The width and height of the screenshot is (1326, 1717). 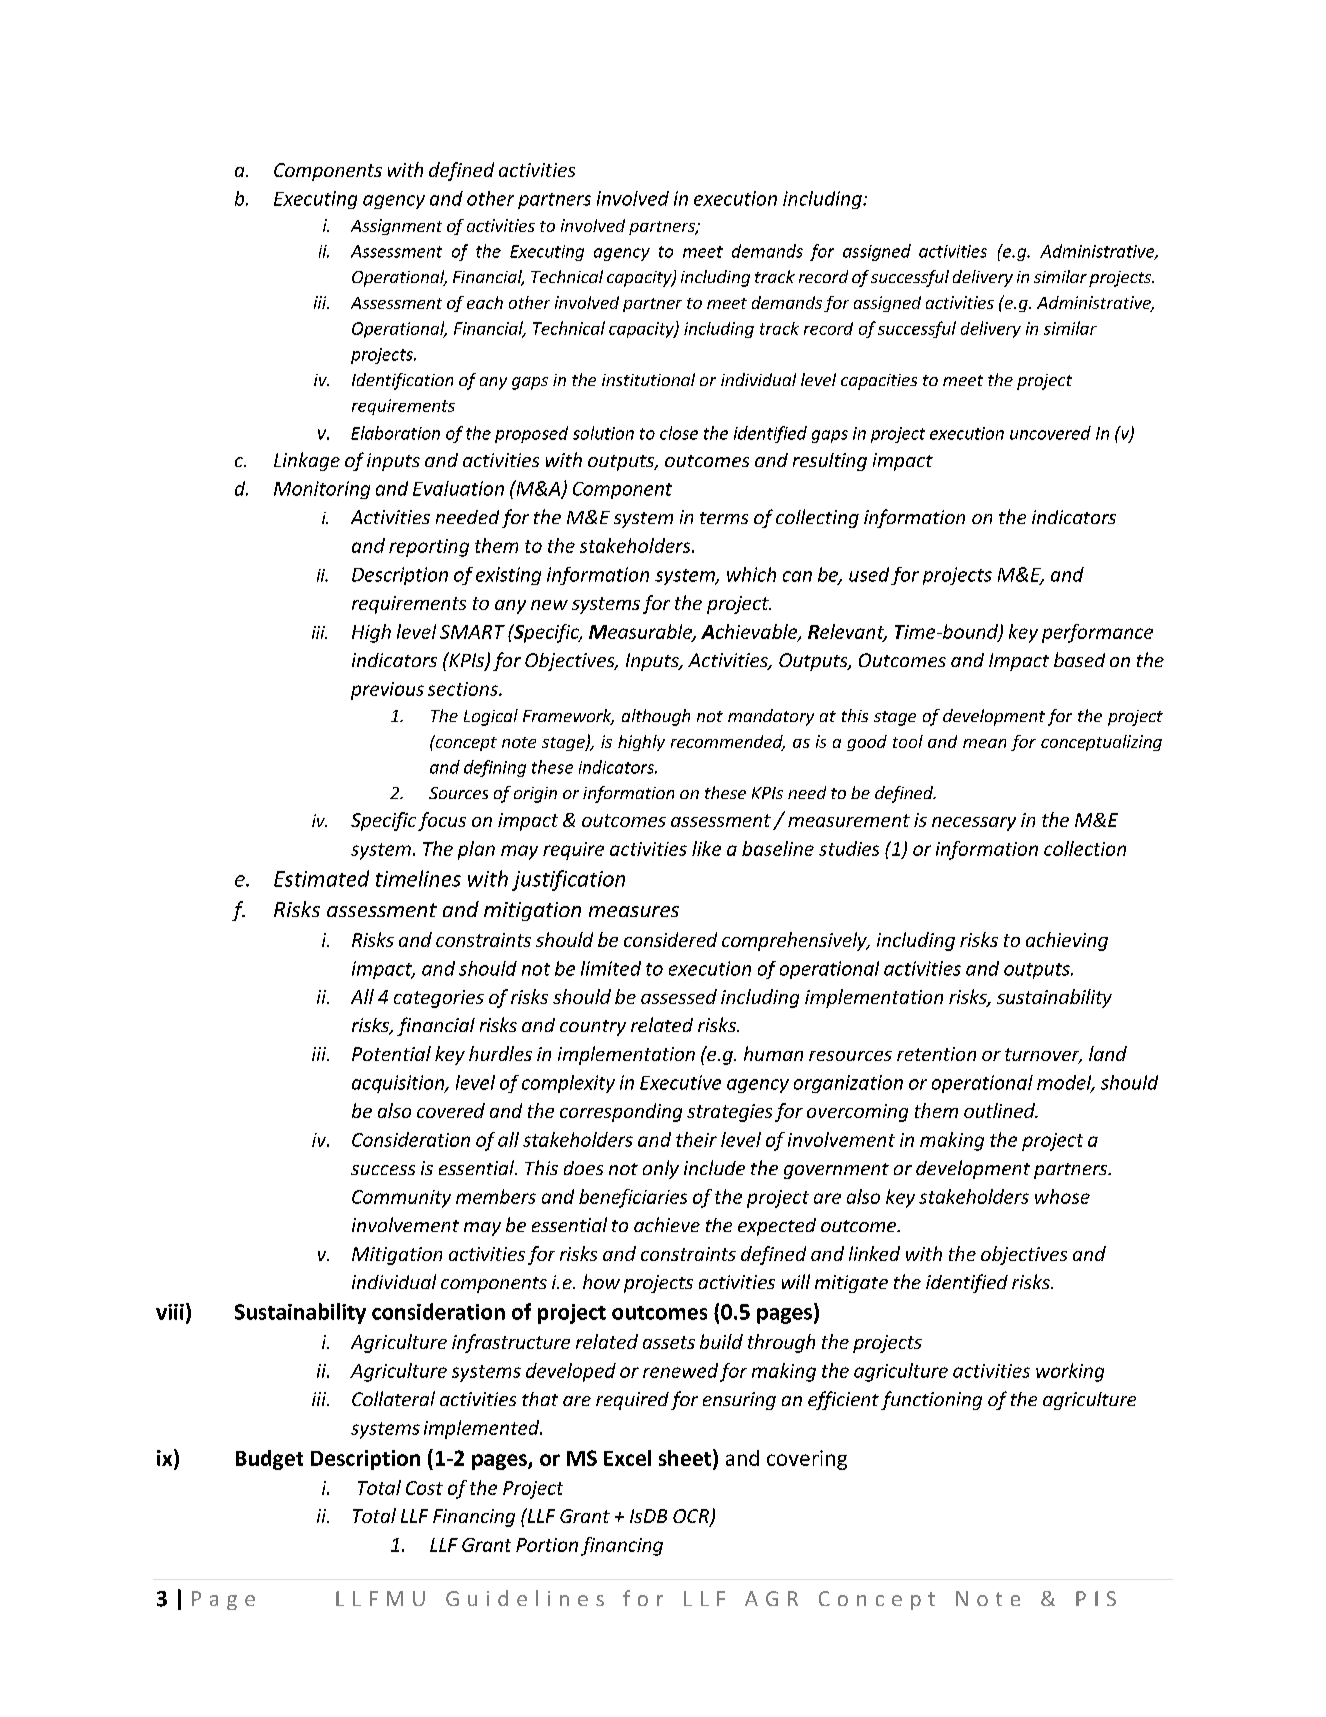 I want to click on Assignment, so click(x=396, y=227).
